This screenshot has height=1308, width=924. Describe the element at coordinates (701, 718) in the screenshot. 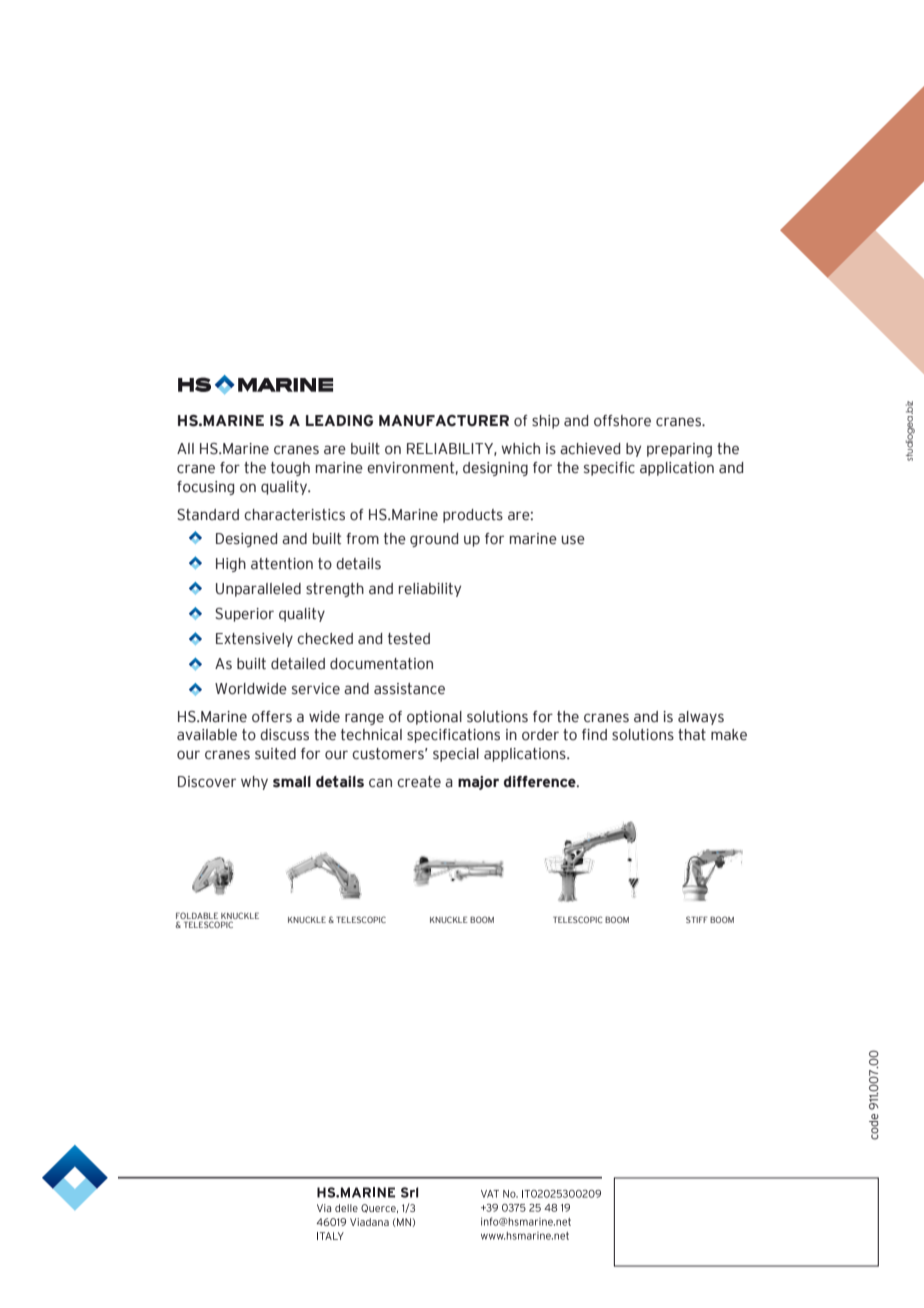

I see `always` at that location.
